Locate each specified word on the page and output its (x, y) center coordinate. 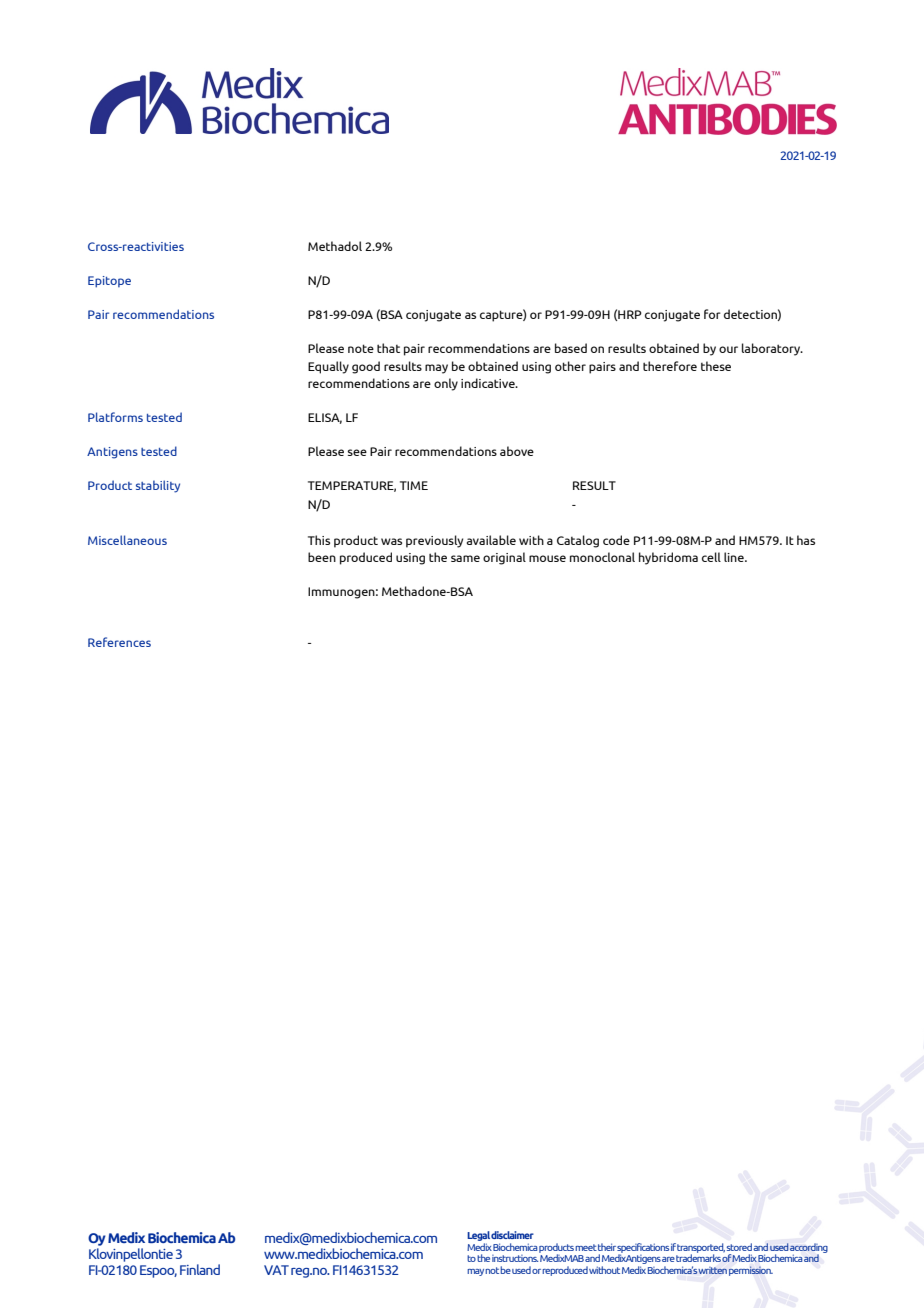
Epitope (109, 282)
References (119, 642)
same (465, 558)
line (735, 557)
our (728, 349)
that (388, 348)
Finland (200, 1269)
